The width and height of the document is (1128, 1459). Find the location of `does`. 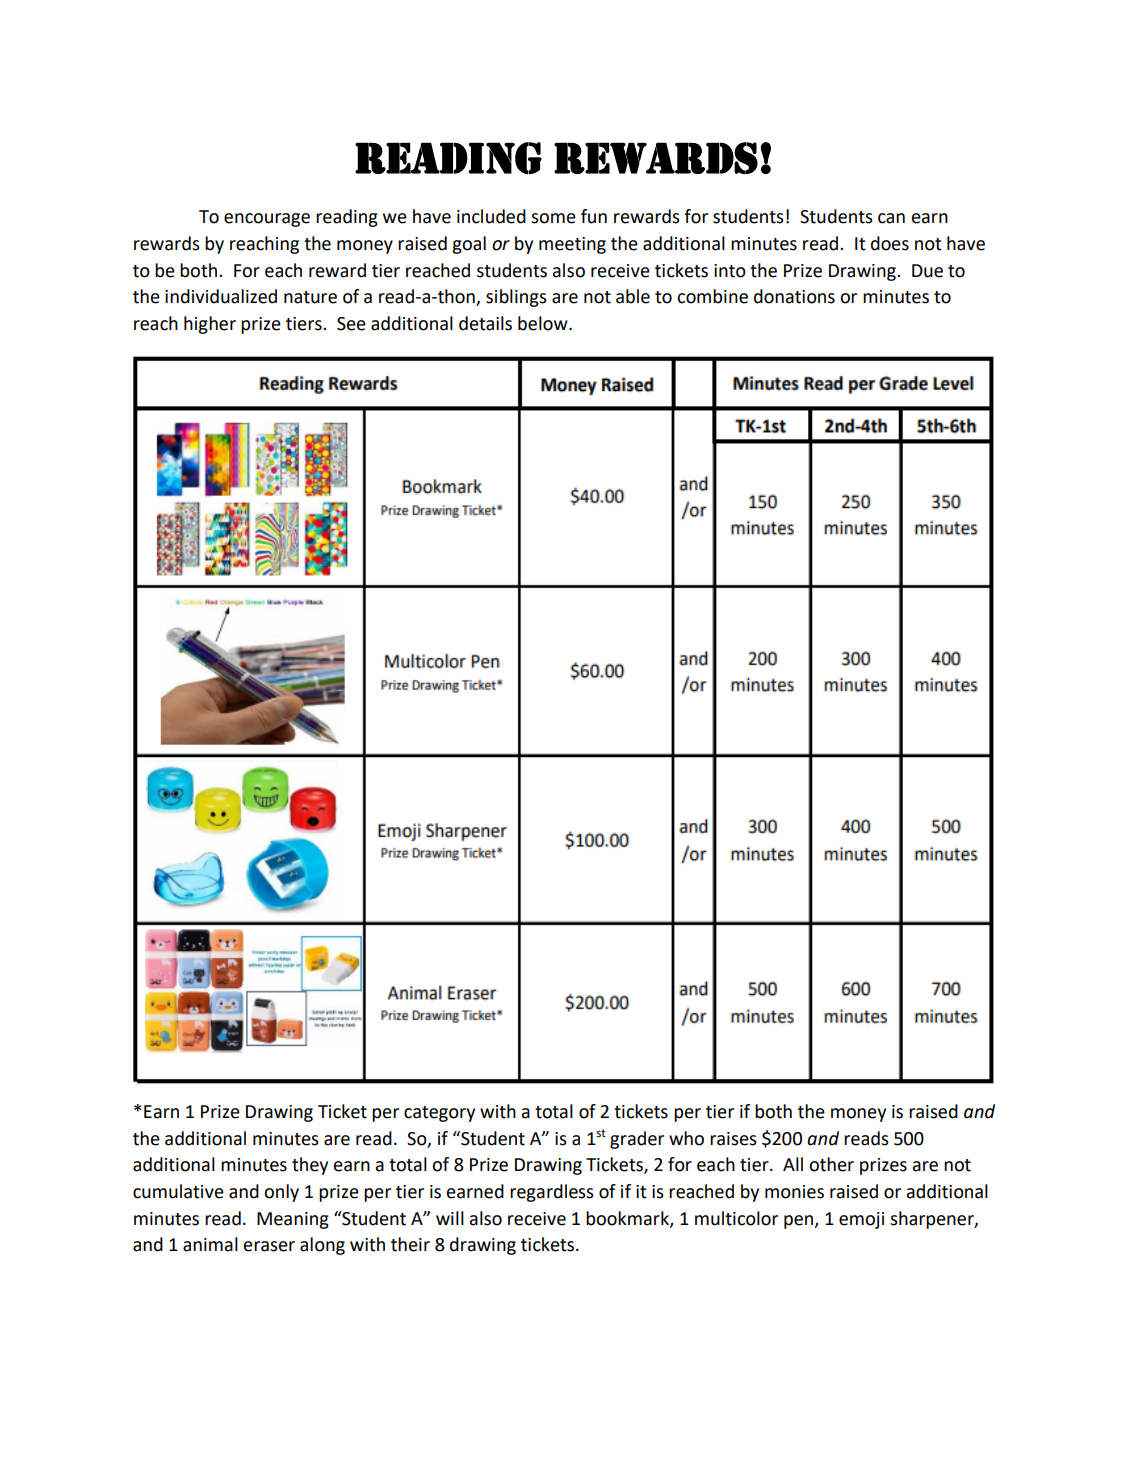

does is located at coordinates (890, 243).
